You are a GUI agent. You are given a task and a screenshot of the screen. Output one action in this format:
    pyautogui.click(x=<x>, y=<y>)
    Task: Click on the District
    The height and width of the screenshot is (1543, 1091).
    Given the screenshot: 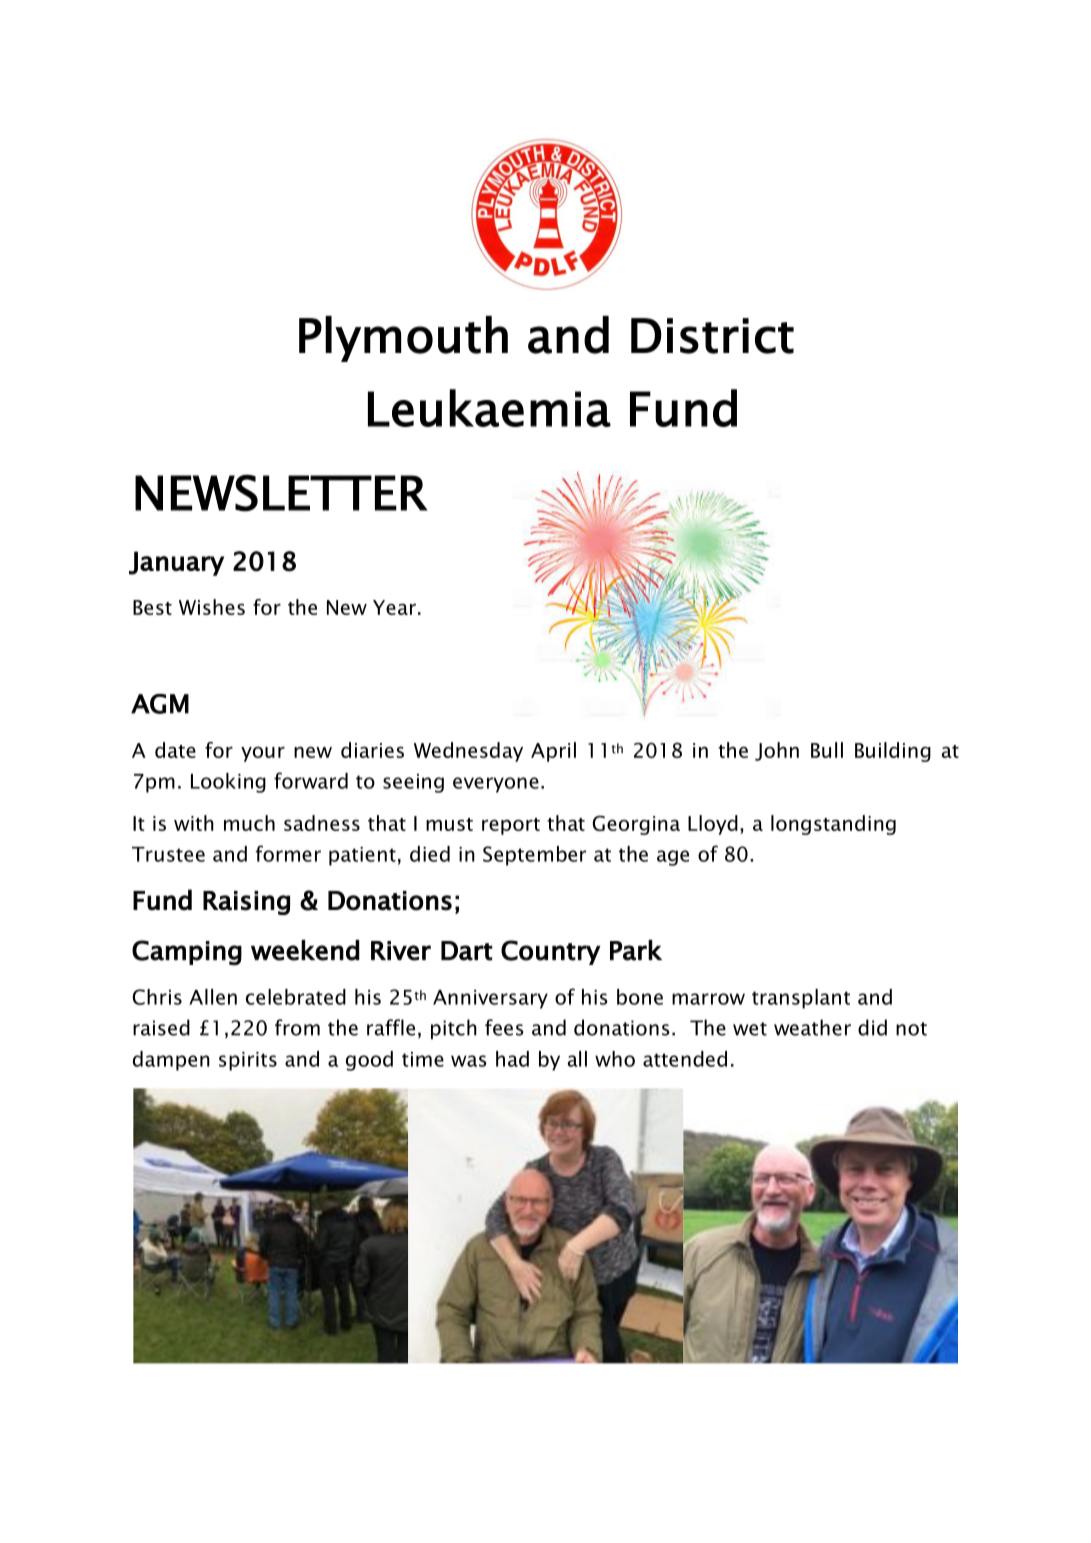 What is the action you would take?
    pyautogui.click(x=712, y=336)
